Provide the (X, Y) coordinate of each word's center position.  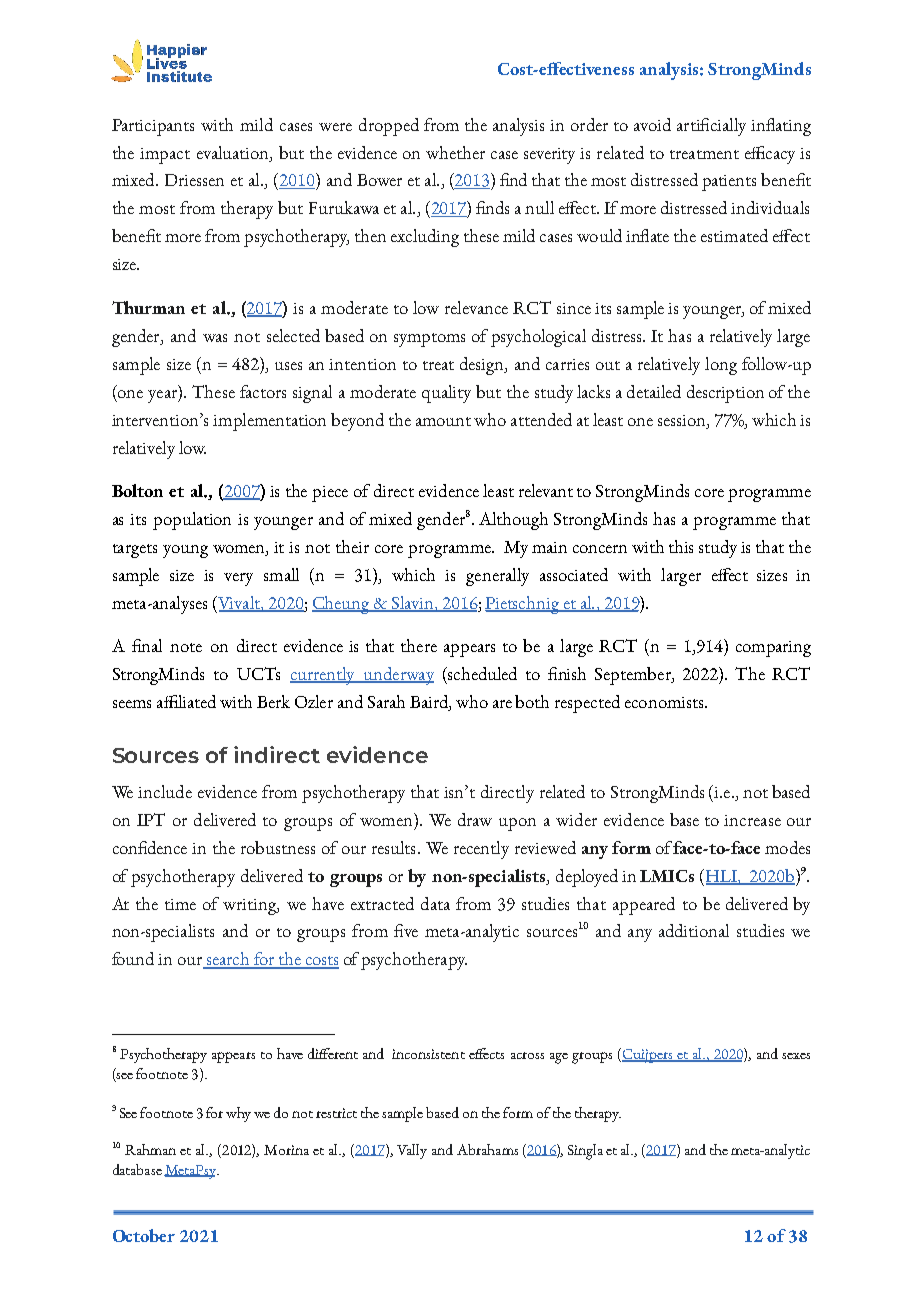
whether (455, 152)
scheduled (481, 673)
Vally (412, 1151)
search (228, 960)
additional (694, 930)
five (406, 930)
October (144, 1235)
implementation (269, 422)
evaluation (234, 152)
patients (729, 183)
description (725, 394)
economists (664, 702)
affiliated (186, 701)
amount (443, 421)
